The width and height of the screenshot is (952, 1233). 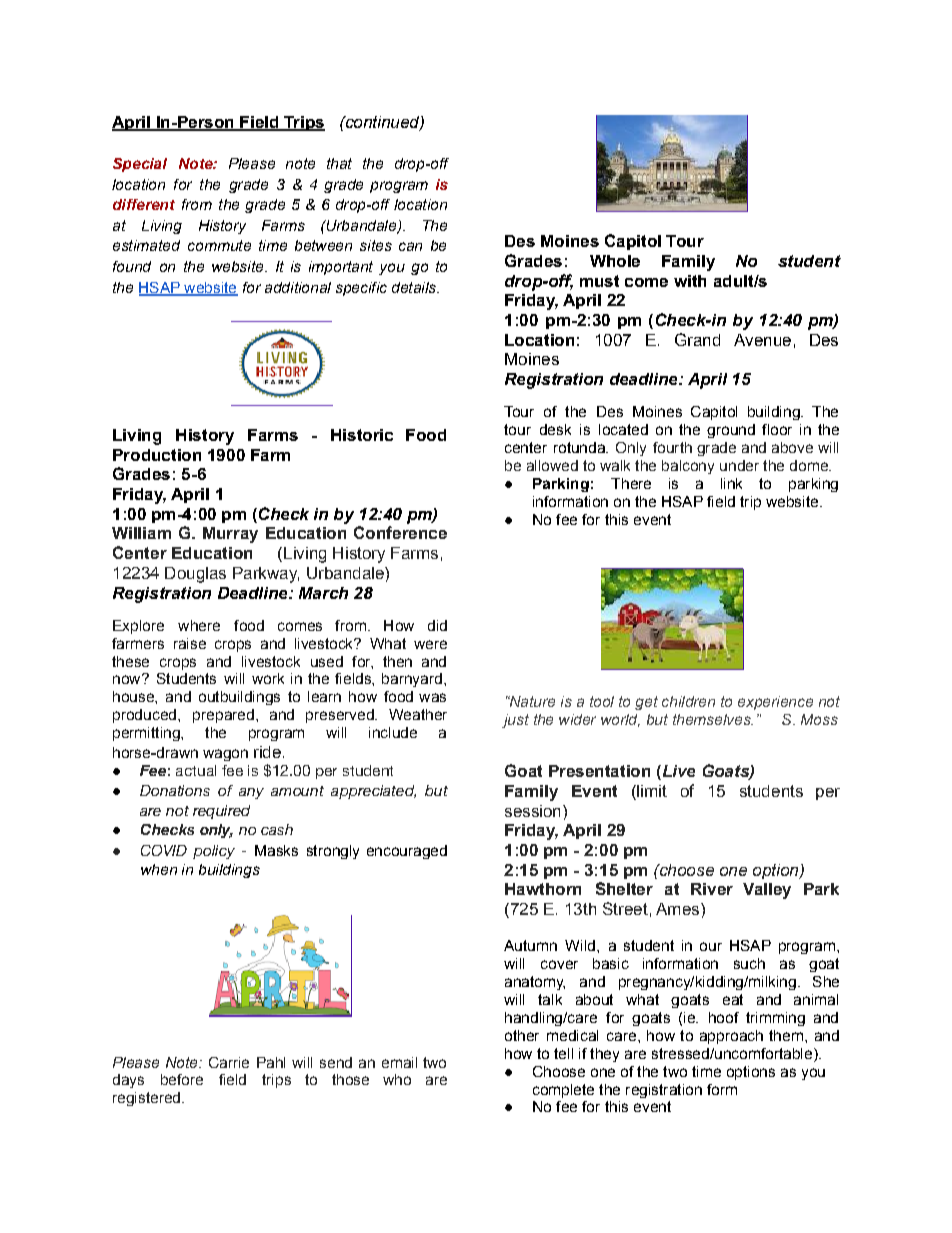 What do you see at coordinates (690, 281) in the screenshot?
I see `with` at bounding box center [690, 281].
